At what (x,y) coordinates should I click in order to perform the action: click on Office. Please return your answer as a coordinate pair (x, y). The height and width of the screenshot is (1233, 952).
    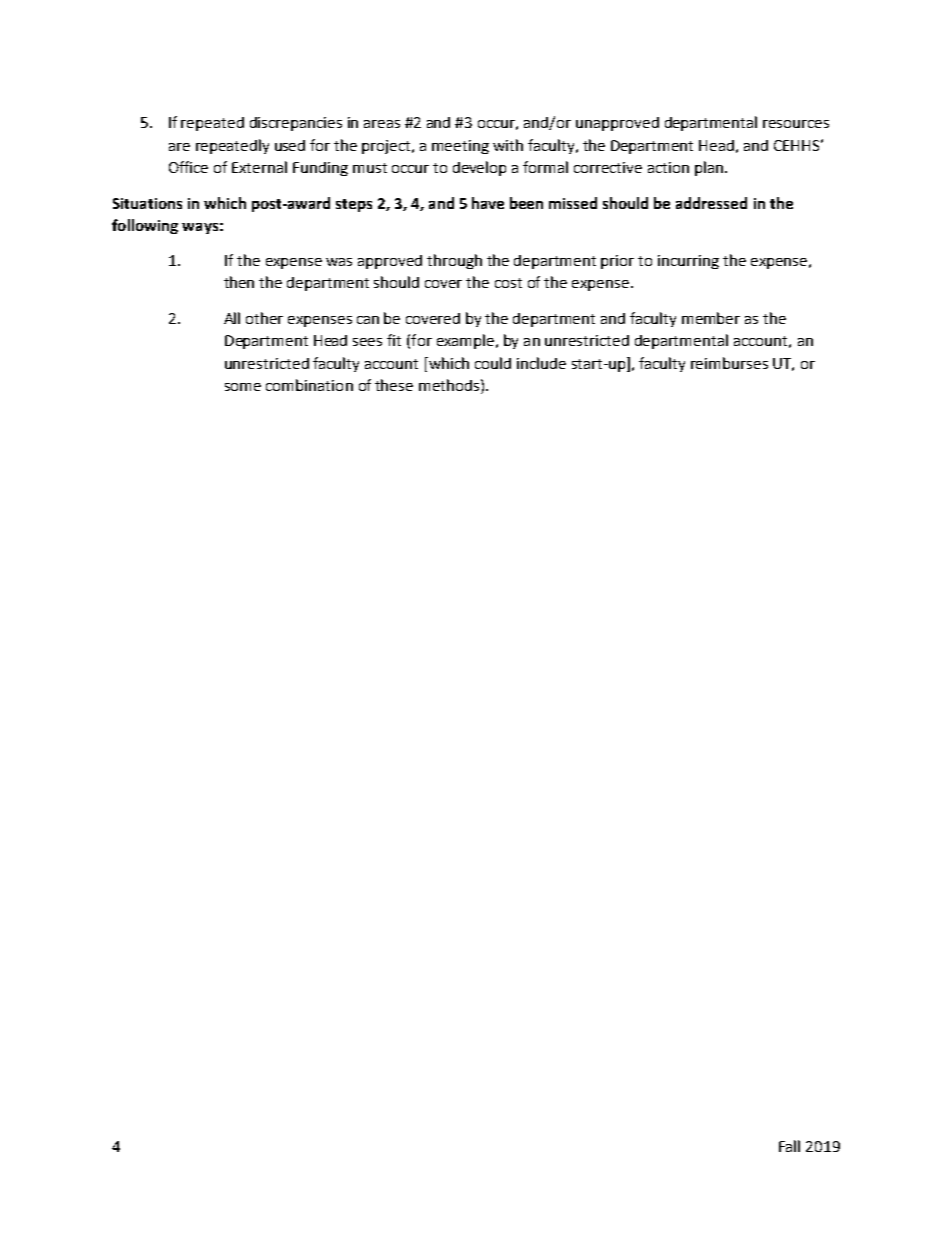
    Looking at the image, I should click on (188, 167).
